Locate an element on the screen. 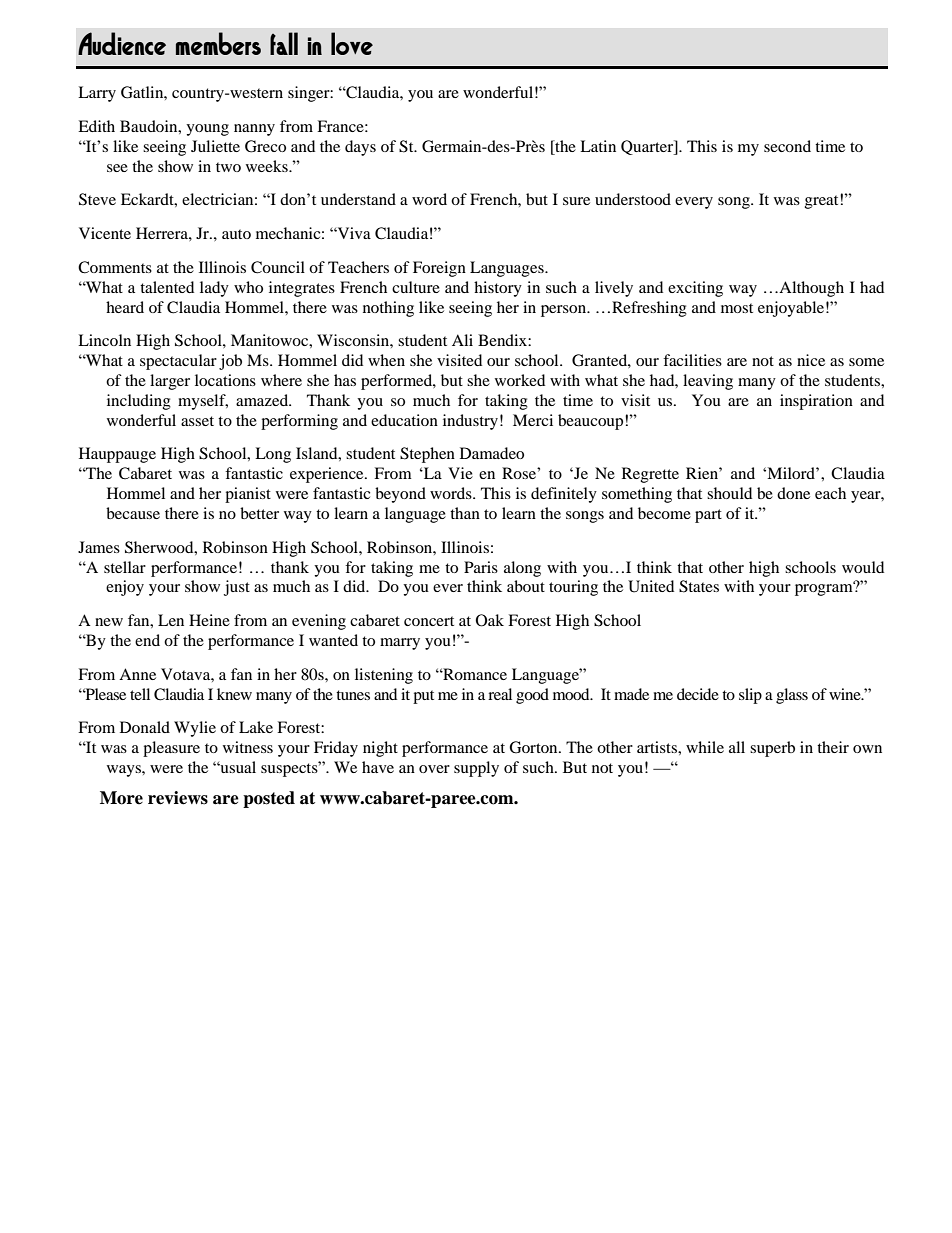 This screenshot has height=1233, width=952. members is located at coordinates (218, 43).
